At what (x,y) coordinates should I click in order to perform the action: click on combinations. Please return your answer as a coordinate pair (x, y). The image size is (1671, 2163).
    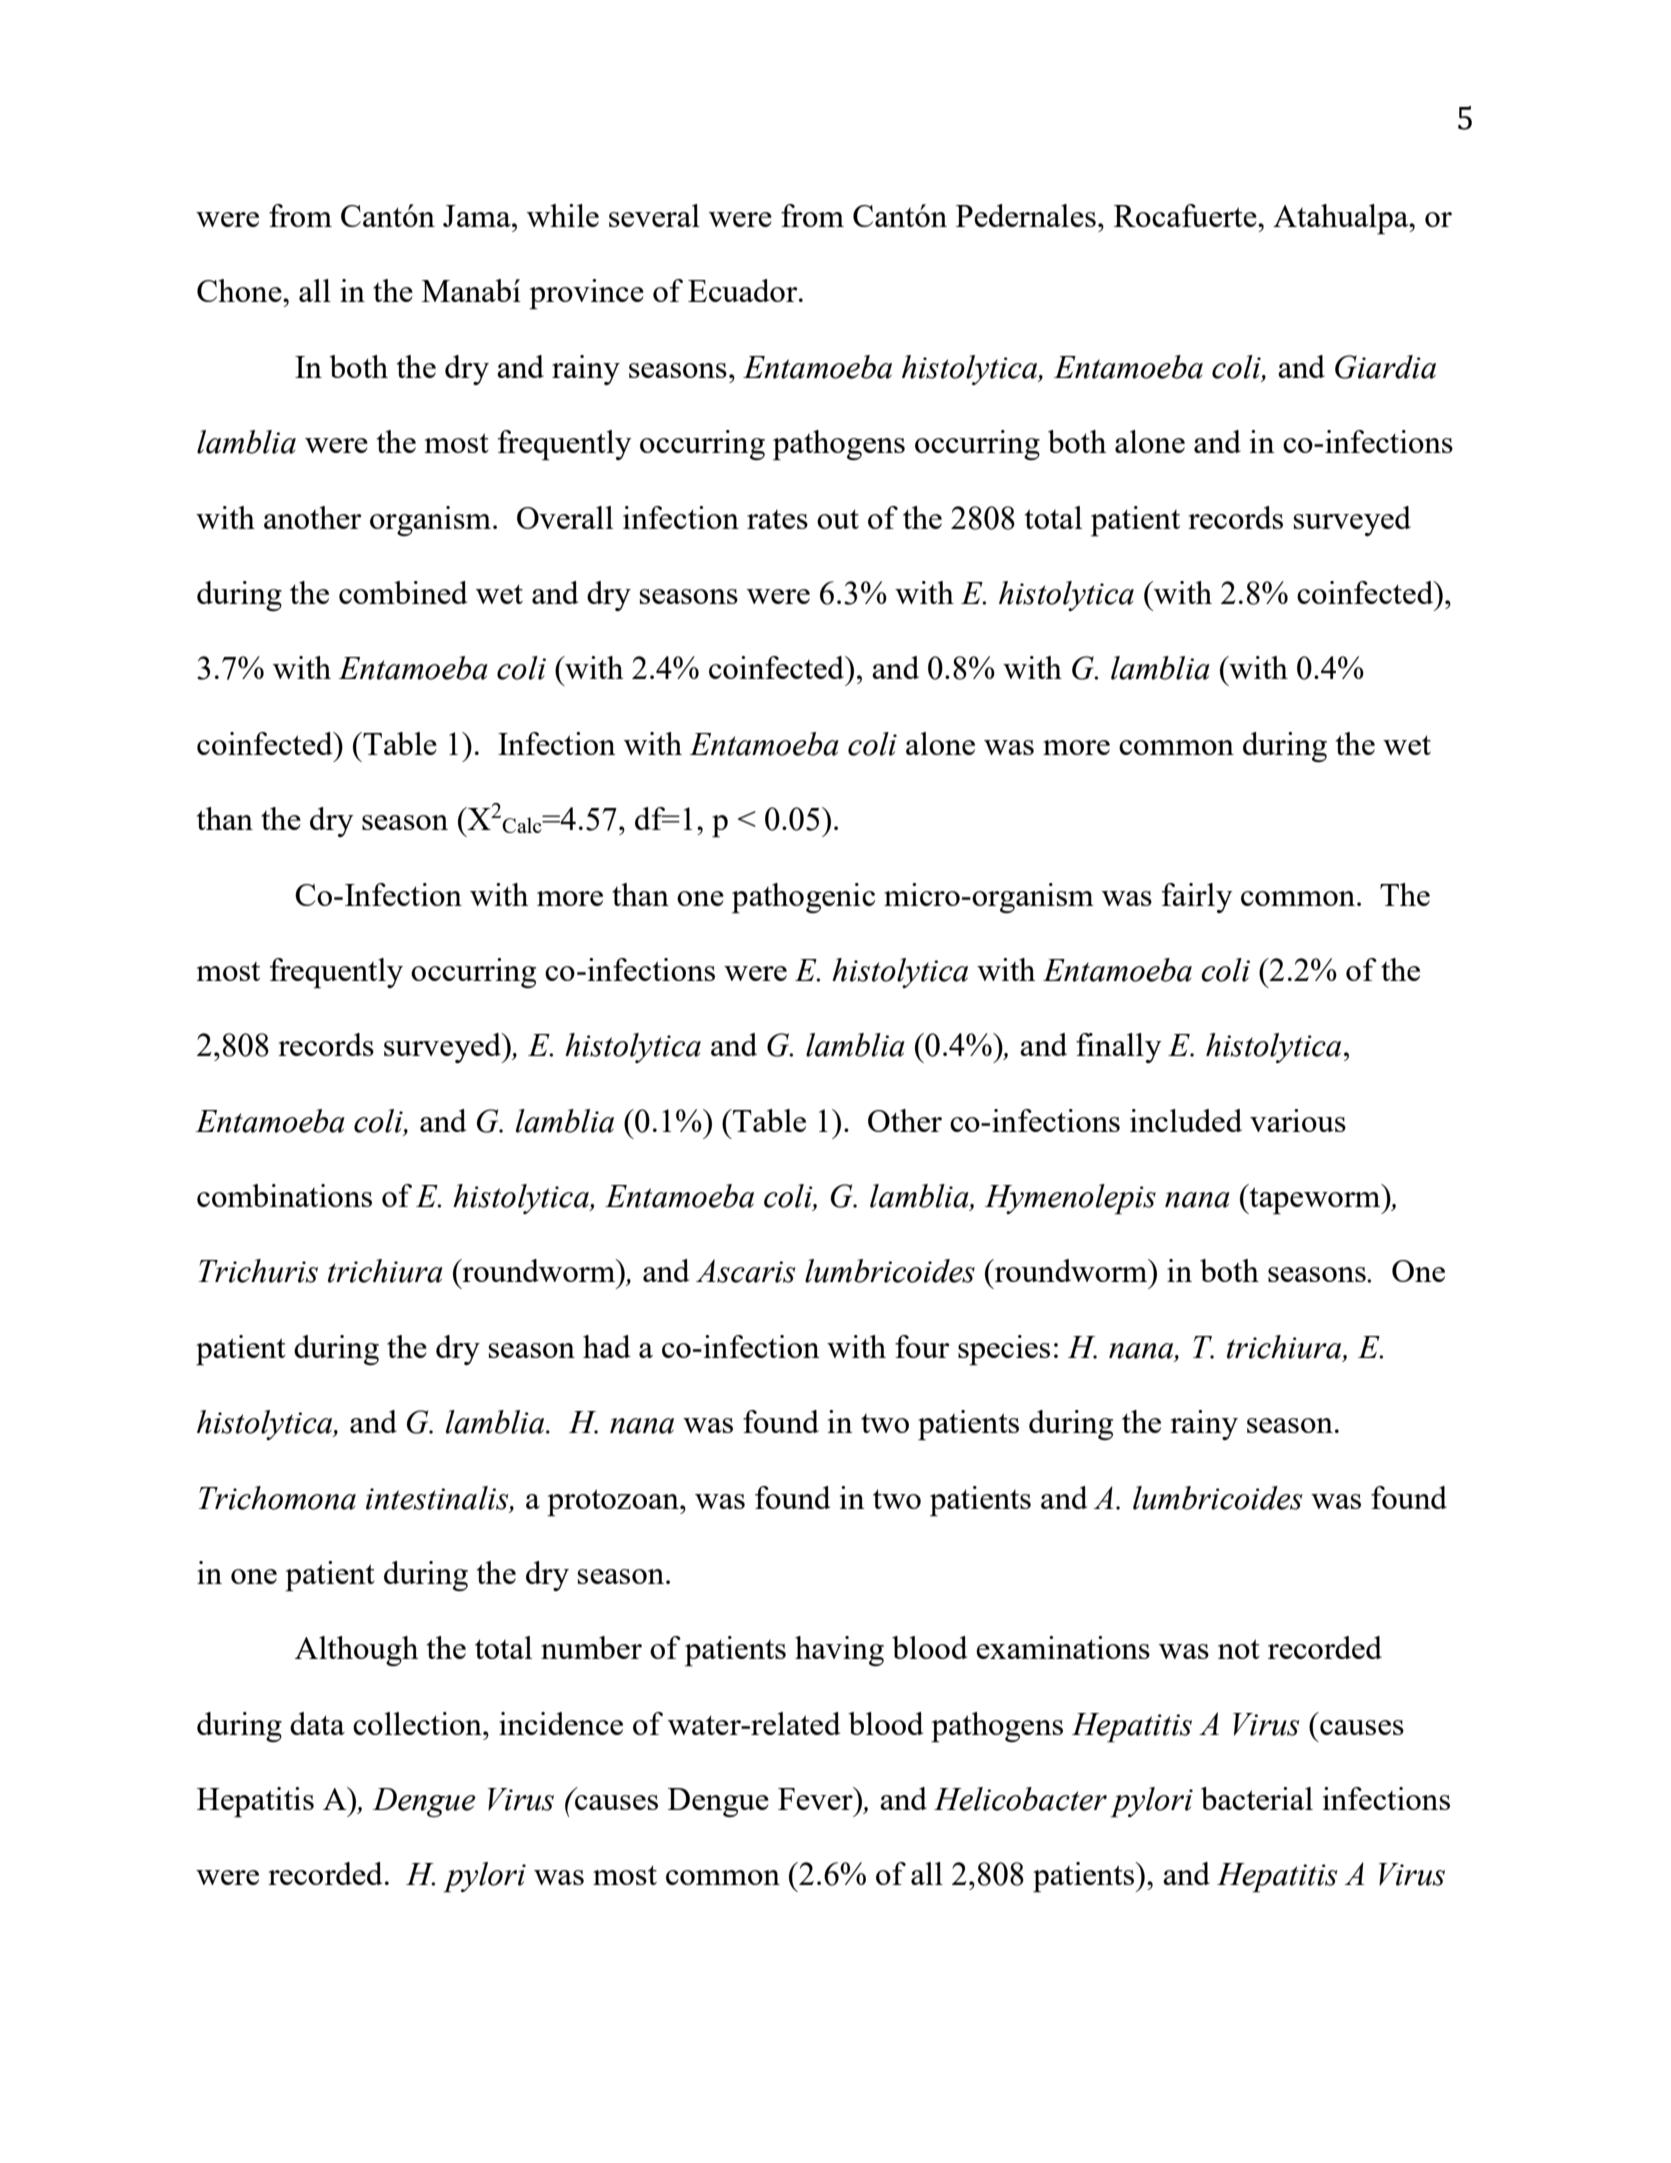
    Looking at the image, I should click on (284, 1195).
